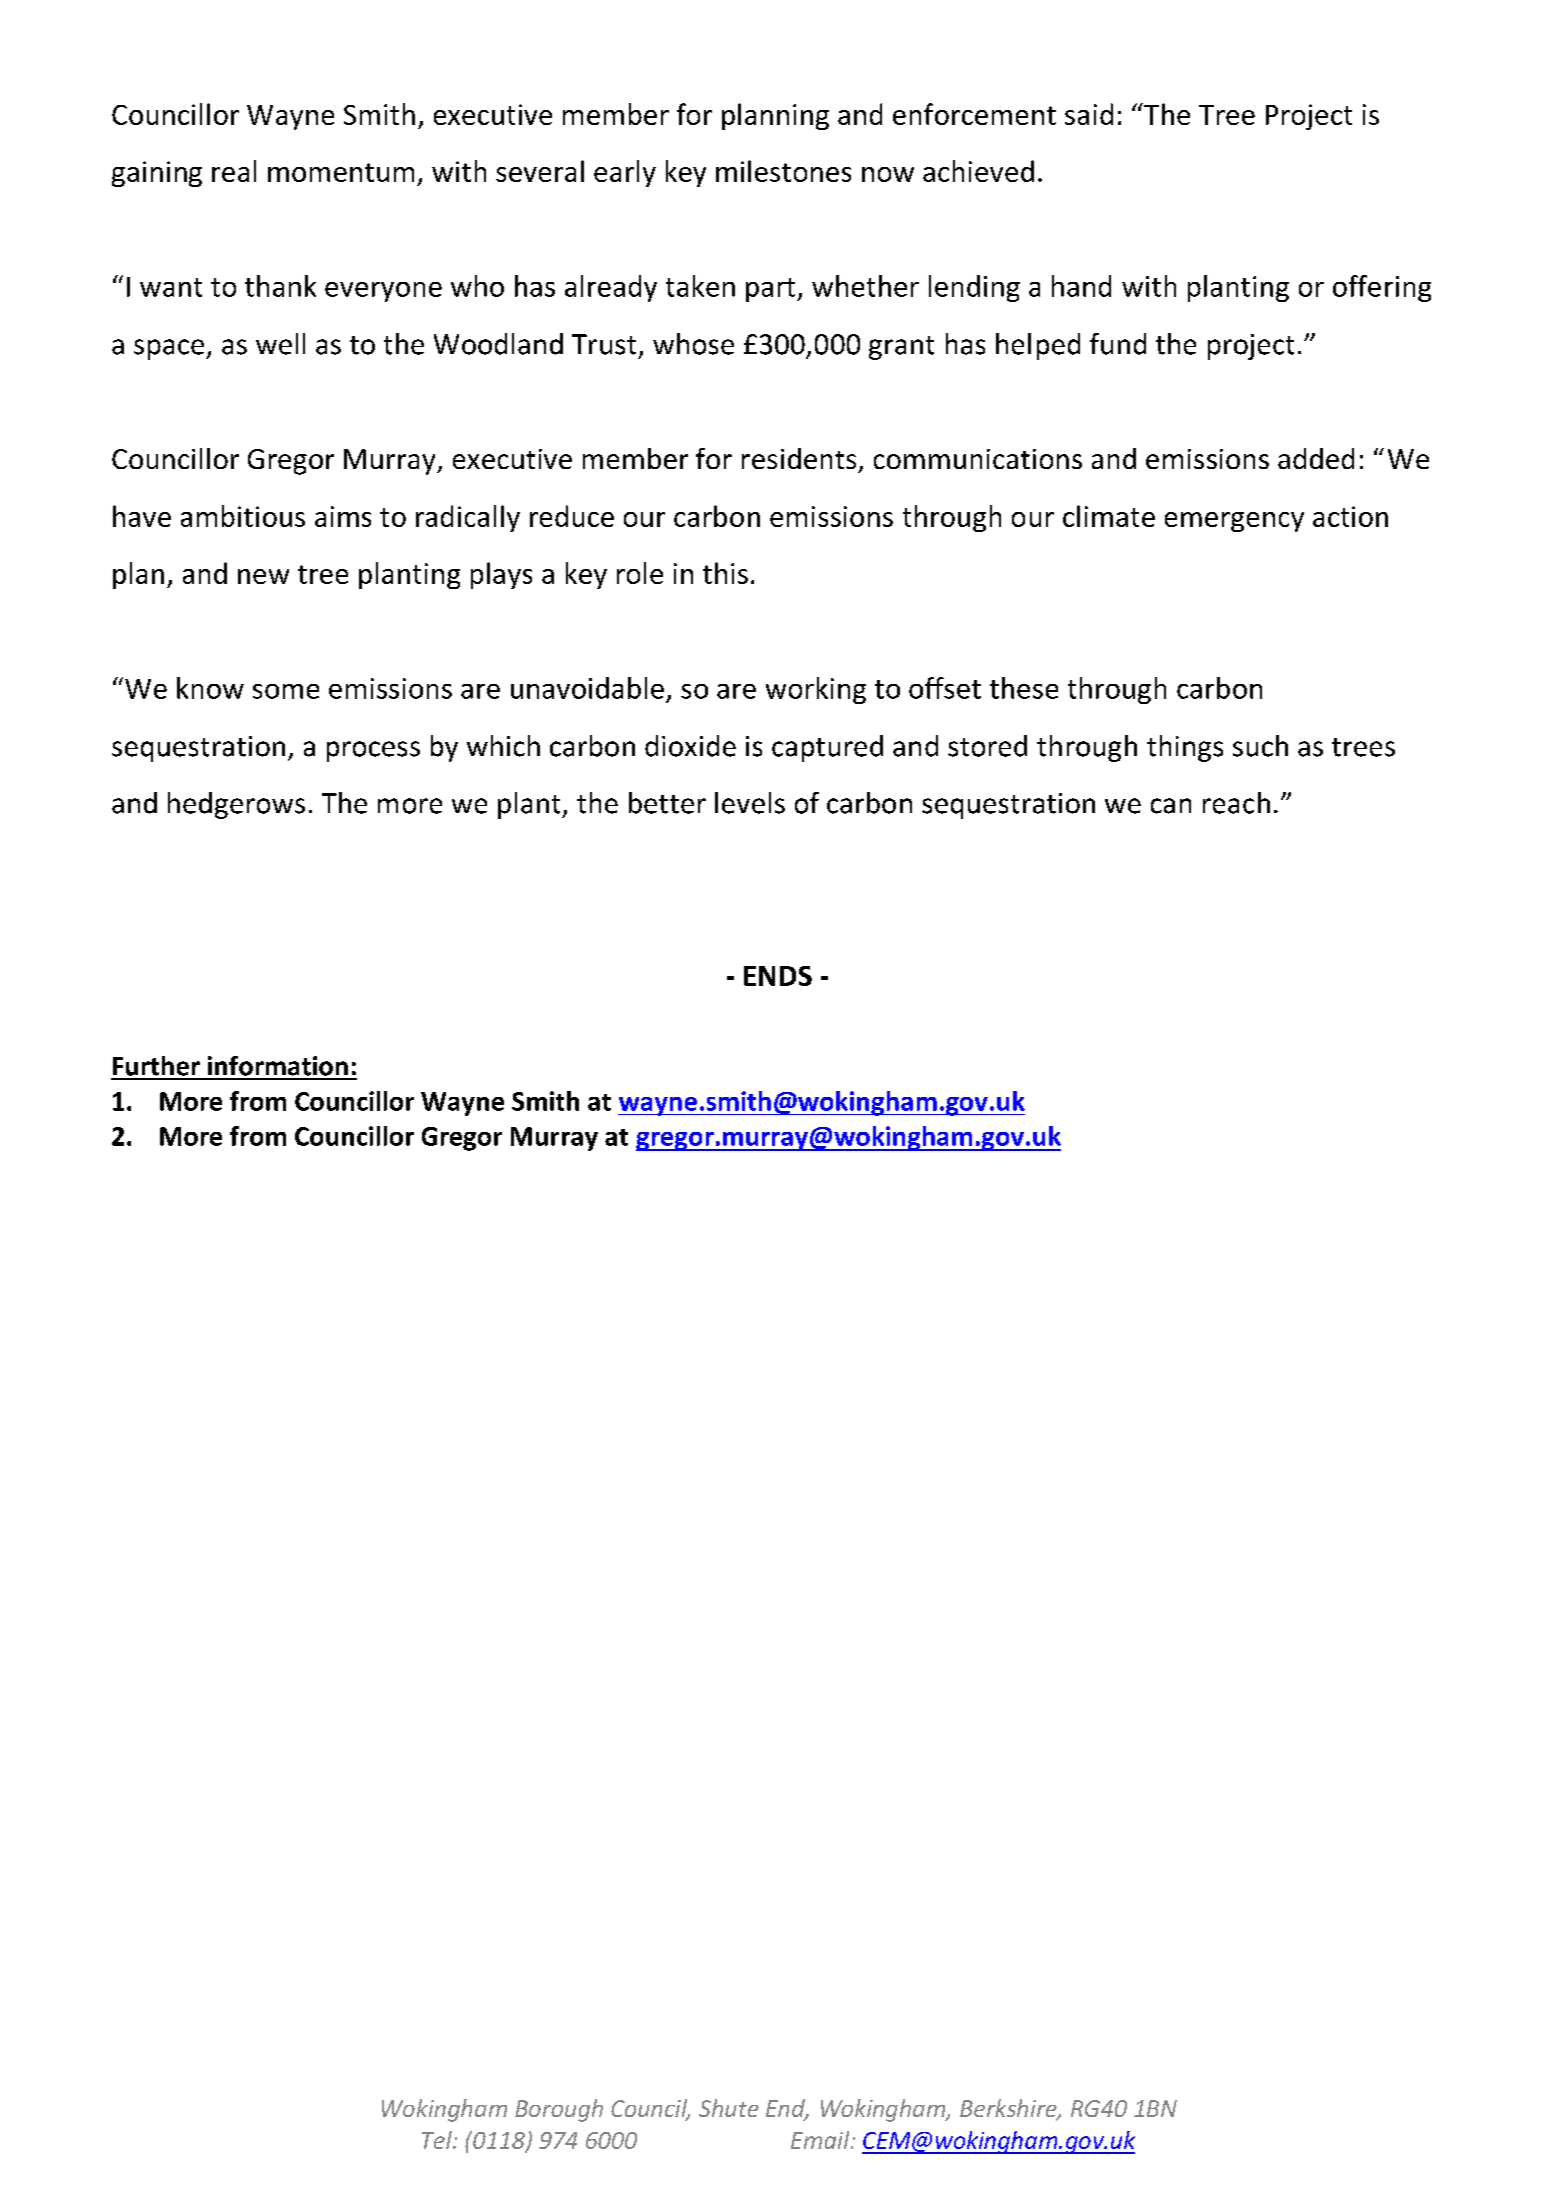 Image resolution: width=1555 pixels, height=2199 pixels. What do you see at coordinates (1171, 806) in the image?
I see `can` at bounding box center [1171, 806].
